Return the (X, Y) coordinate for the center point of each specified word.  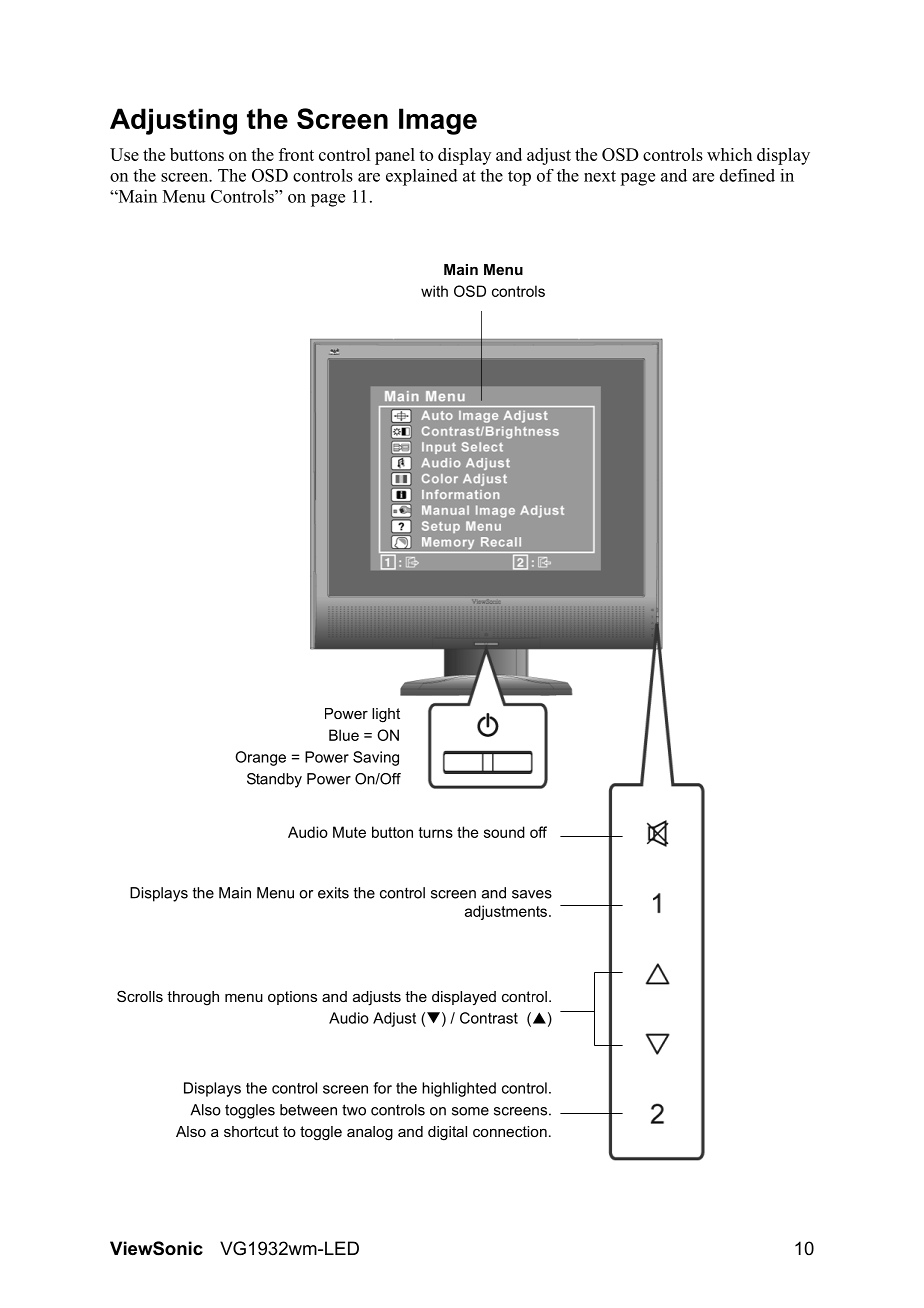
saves (532, 894)
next (600, 176)
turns (436, 832)
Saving (376, 758)
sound (504, 832)
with (434, 291)
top (519, 178)
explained (422, 177)
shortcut (251, 1131)
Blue (344, 735)
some (470, 1111)
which (729, 154)
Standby (274, 780)
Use (124, 154)
